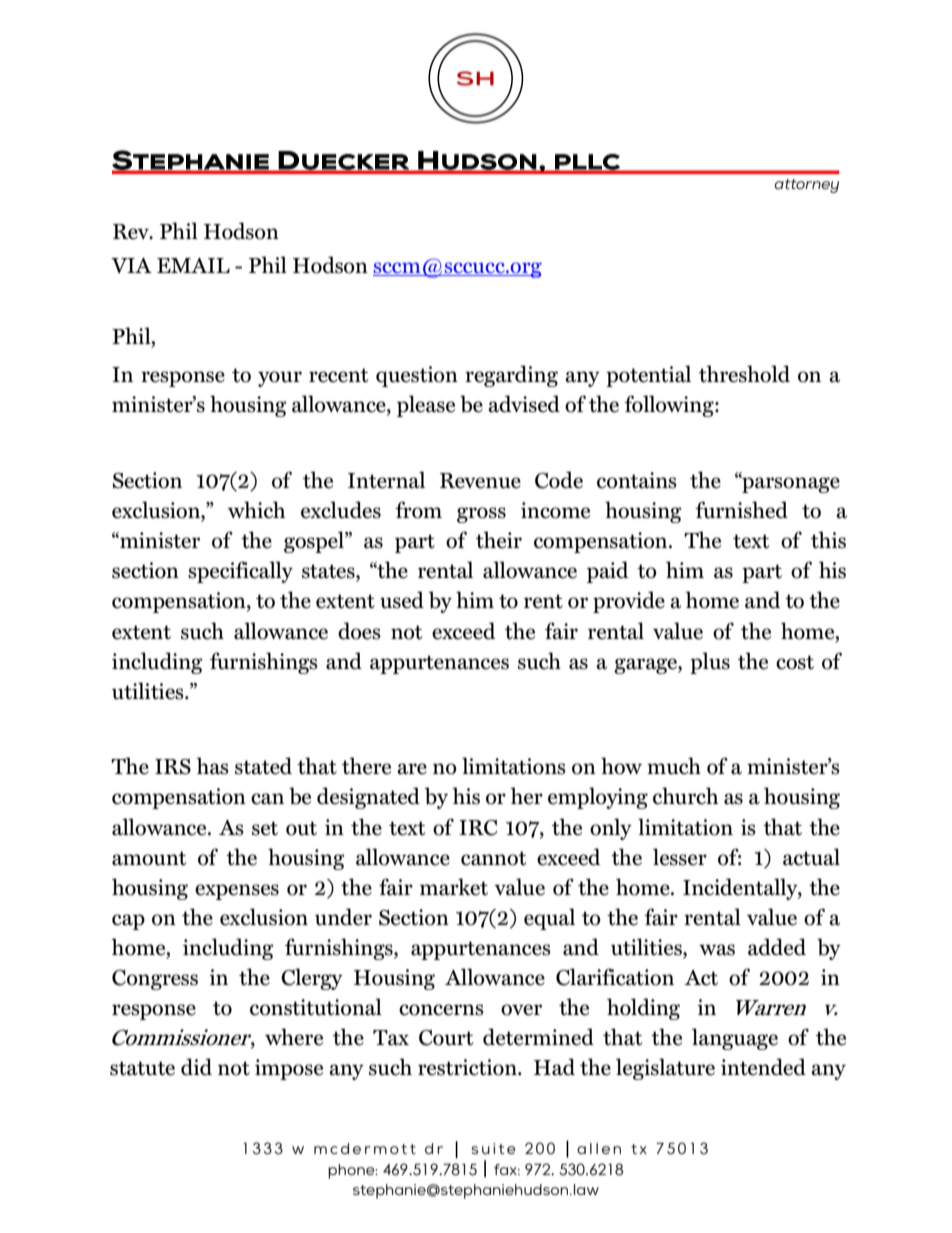 The height and width of the page is (1233, 952). I want to click on IRC, so click(478, 828).
